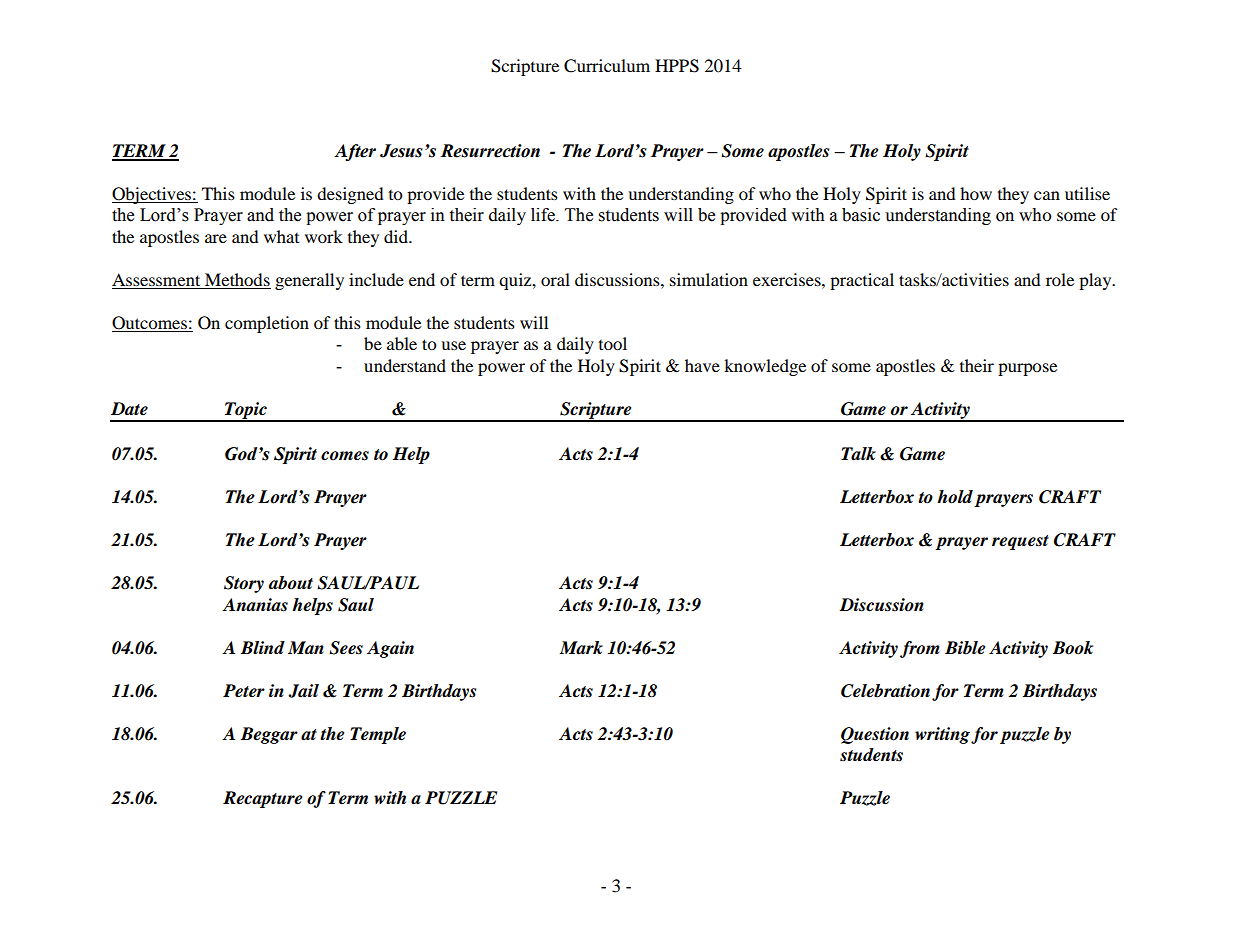  Describe the element at coordinates (858, 454) in the screenshot. I see `Talk` at that location.
